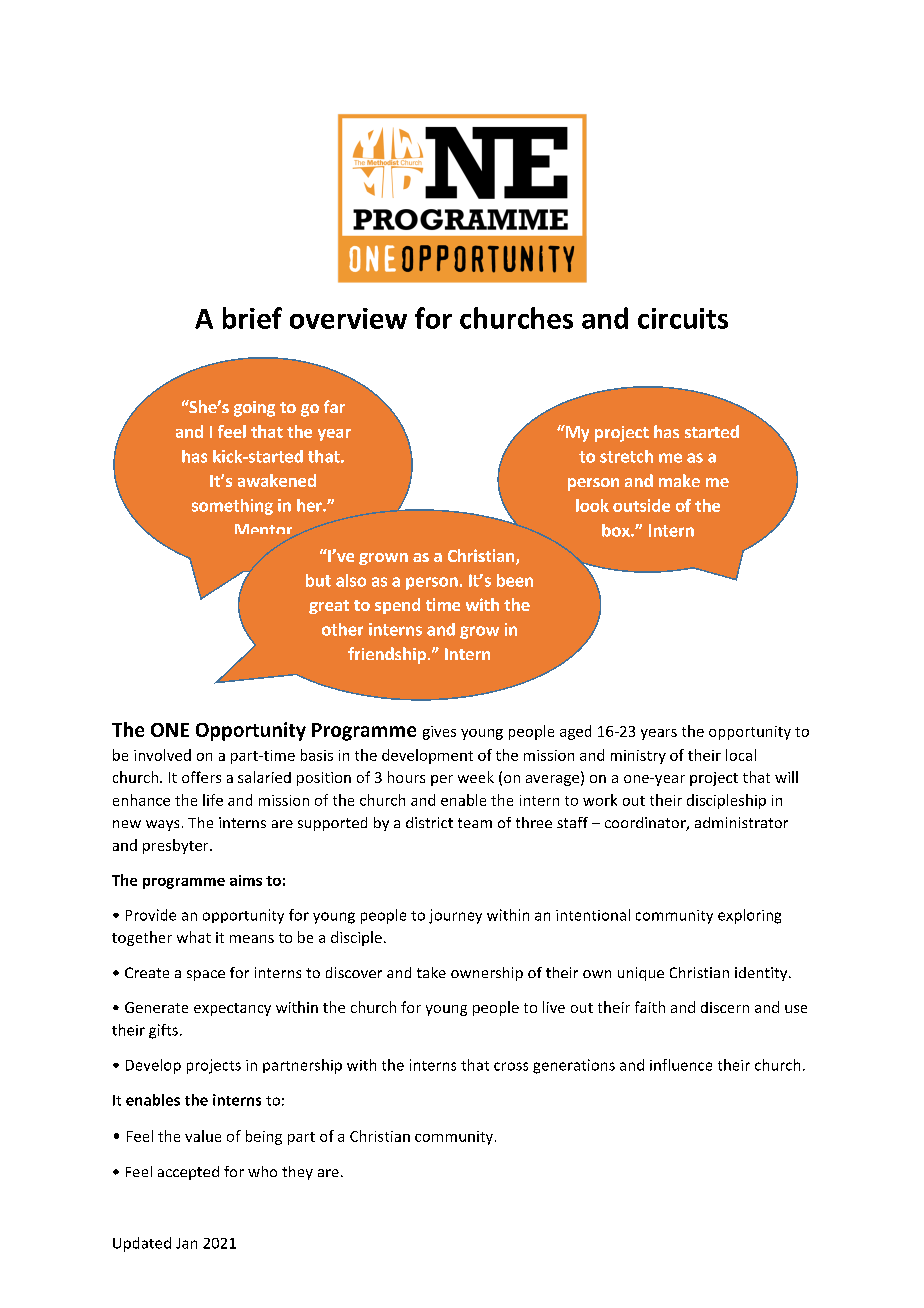  I want to click on exploring, so click(749, 916).
